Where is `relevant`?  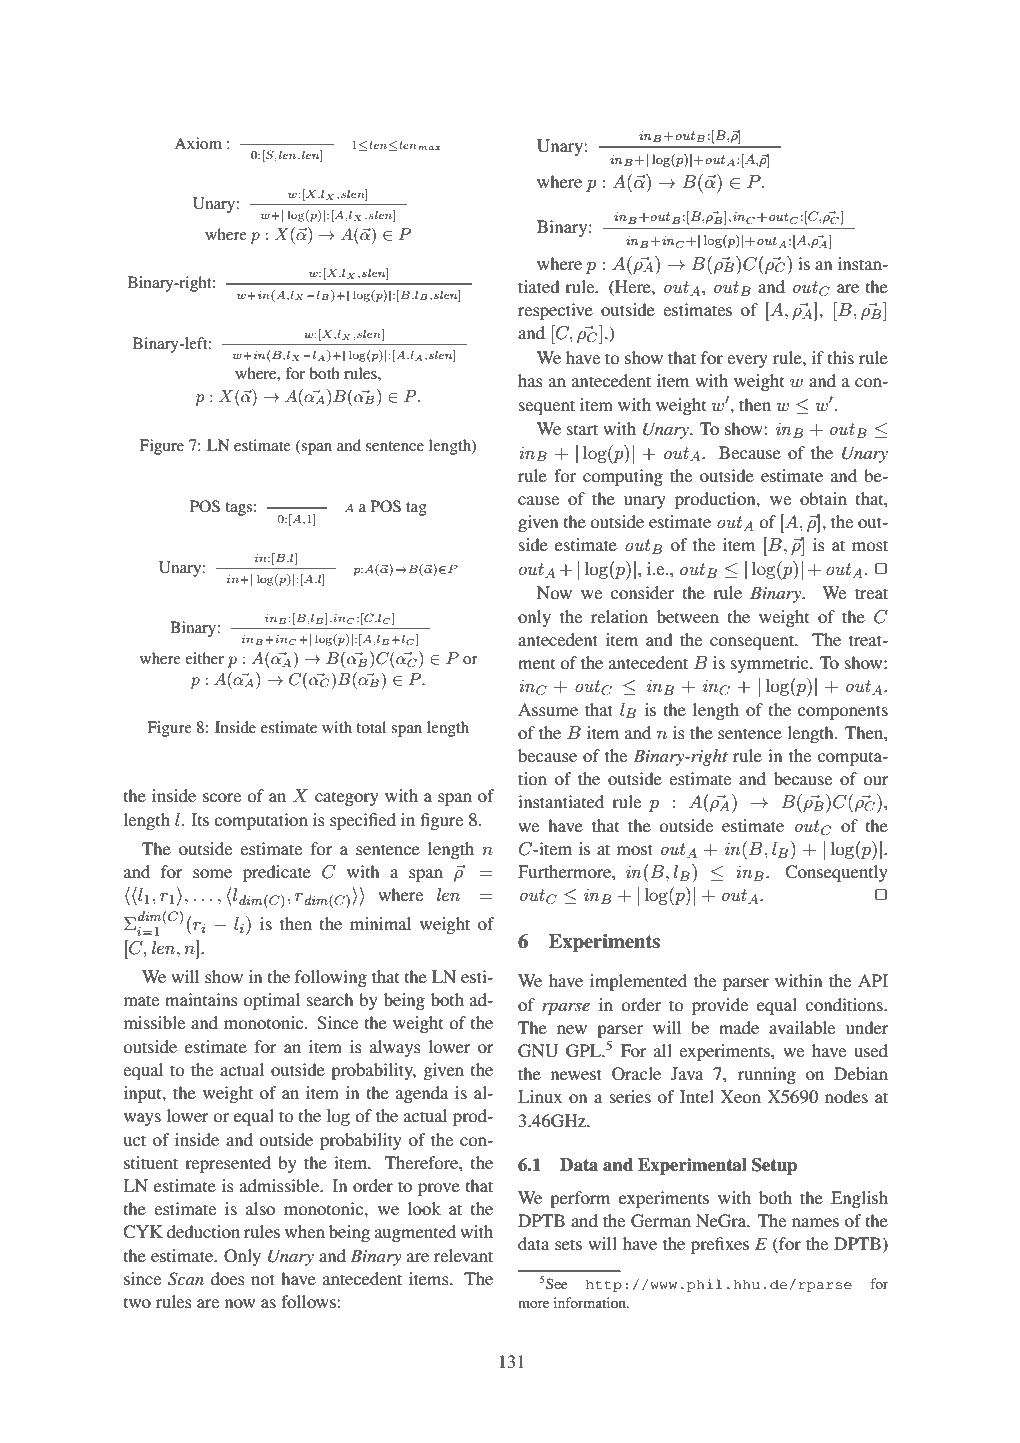
relevant is located at coordinates (463, 1255).
